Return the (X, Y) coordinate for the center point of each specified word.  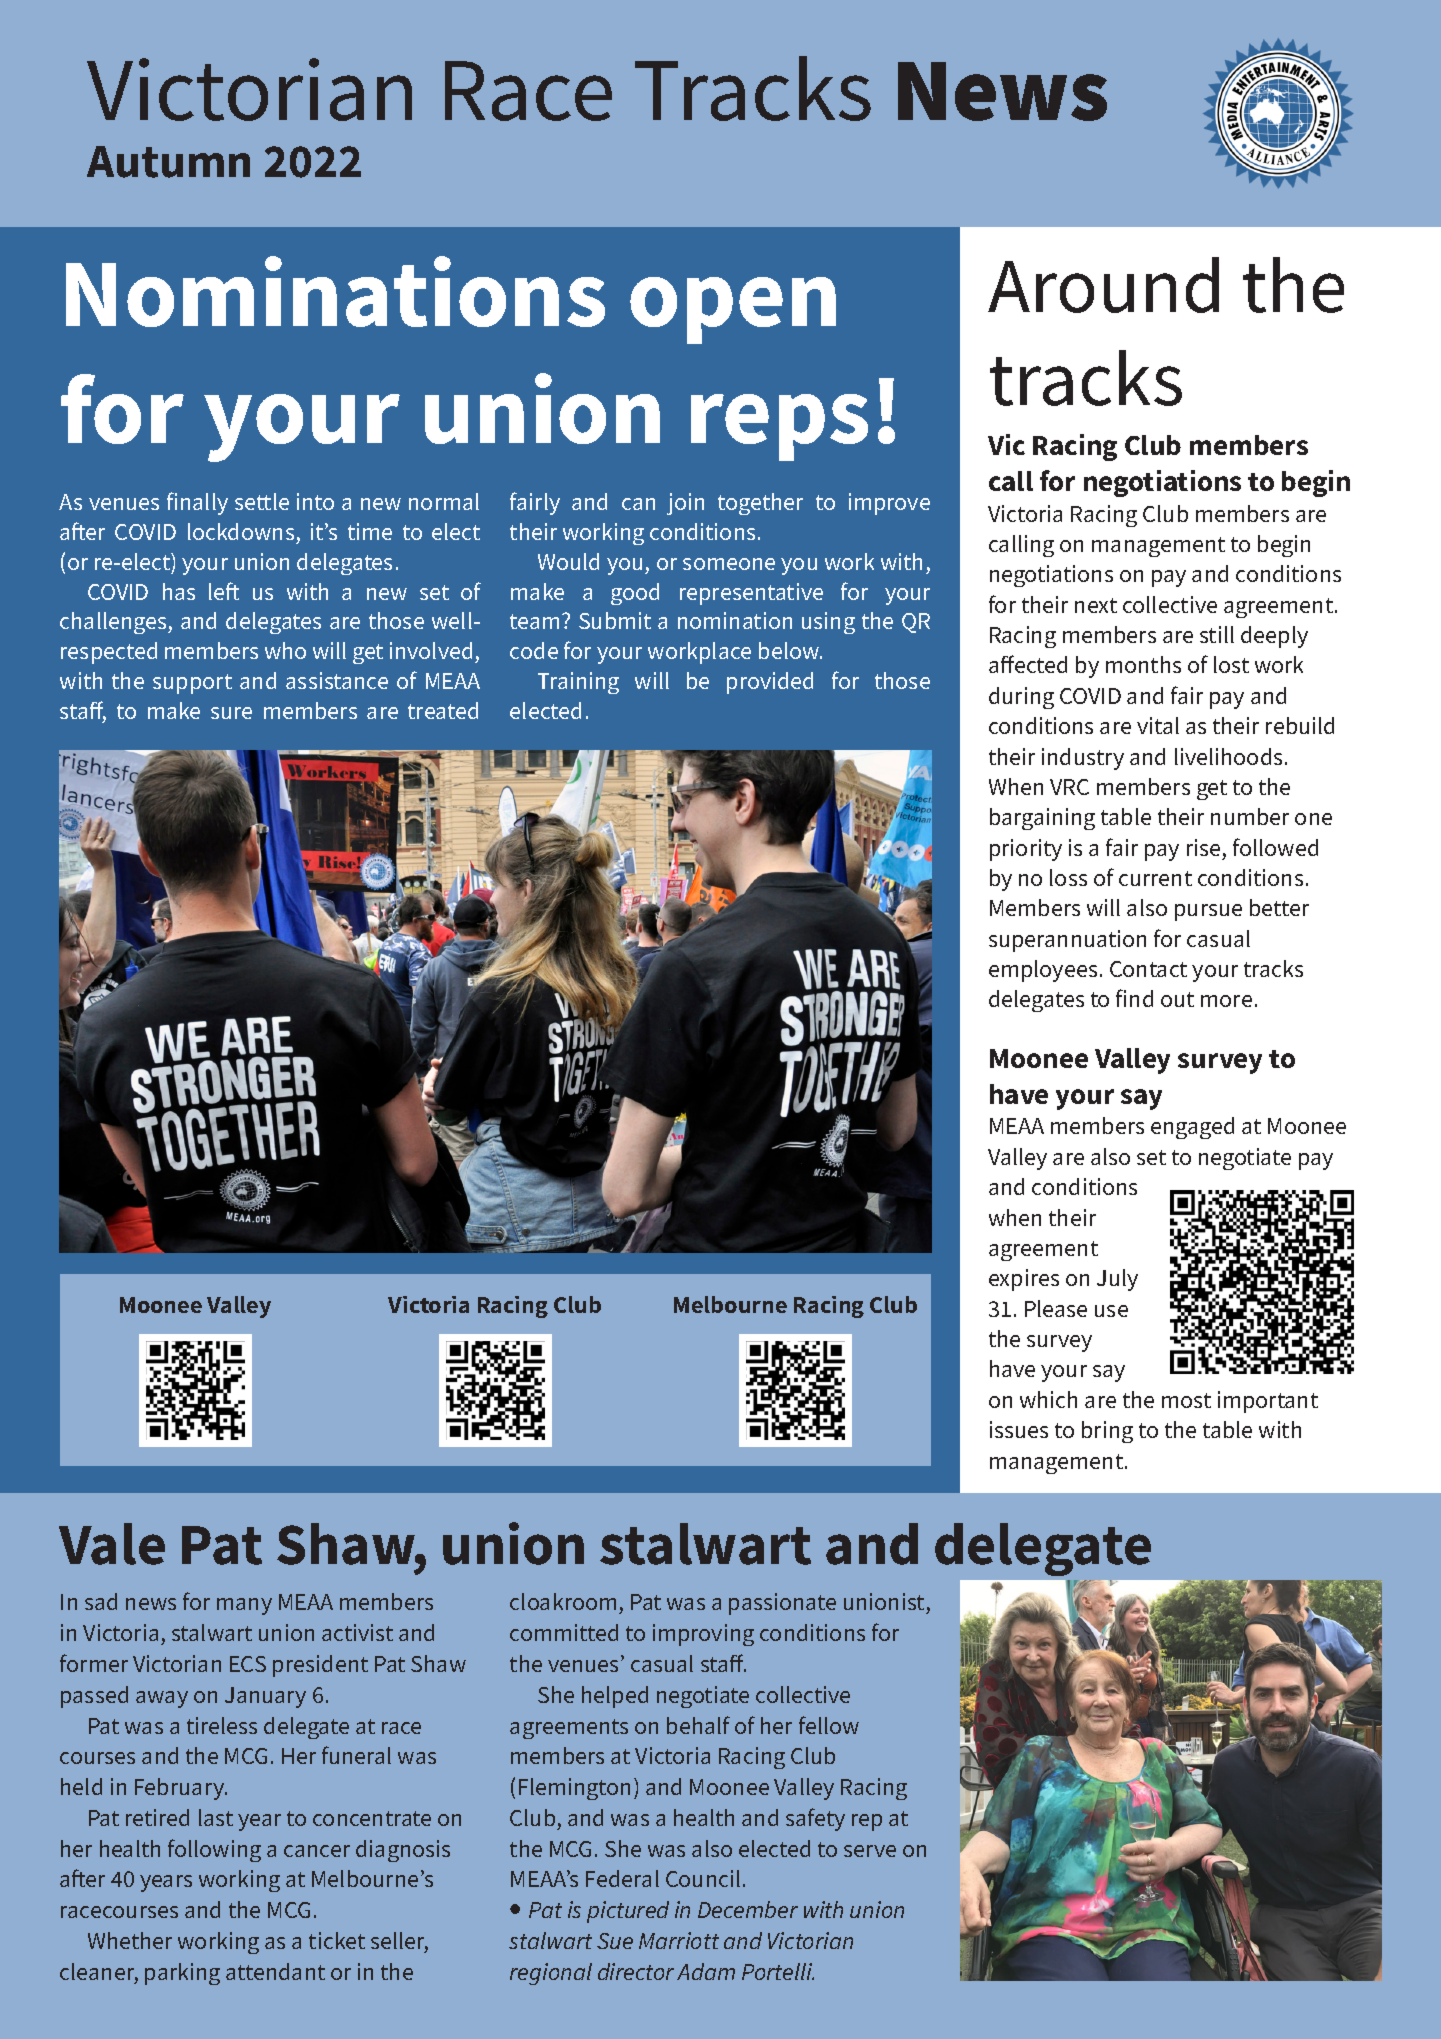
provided (770, 683)
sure (231, 713)
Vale (112, 1544)
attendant (275, 1971)
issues (1019, 1429)
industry (1083, 759)
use (1111, 1311)
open (733, 310)
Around (1103, 285)
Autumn (168, 162)
